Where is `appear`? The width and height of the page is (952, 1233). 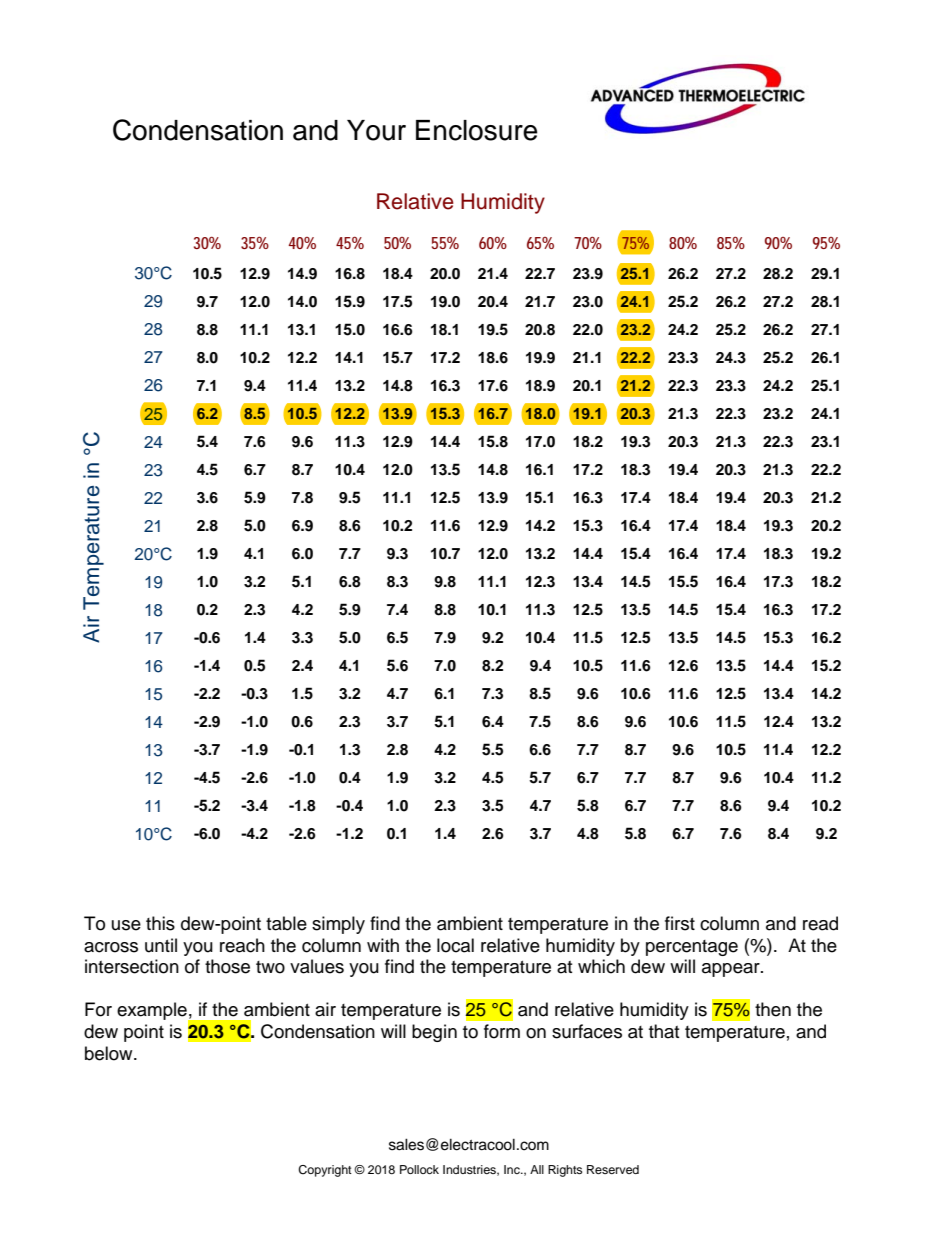 appear is located at coordinates (732, 970).
